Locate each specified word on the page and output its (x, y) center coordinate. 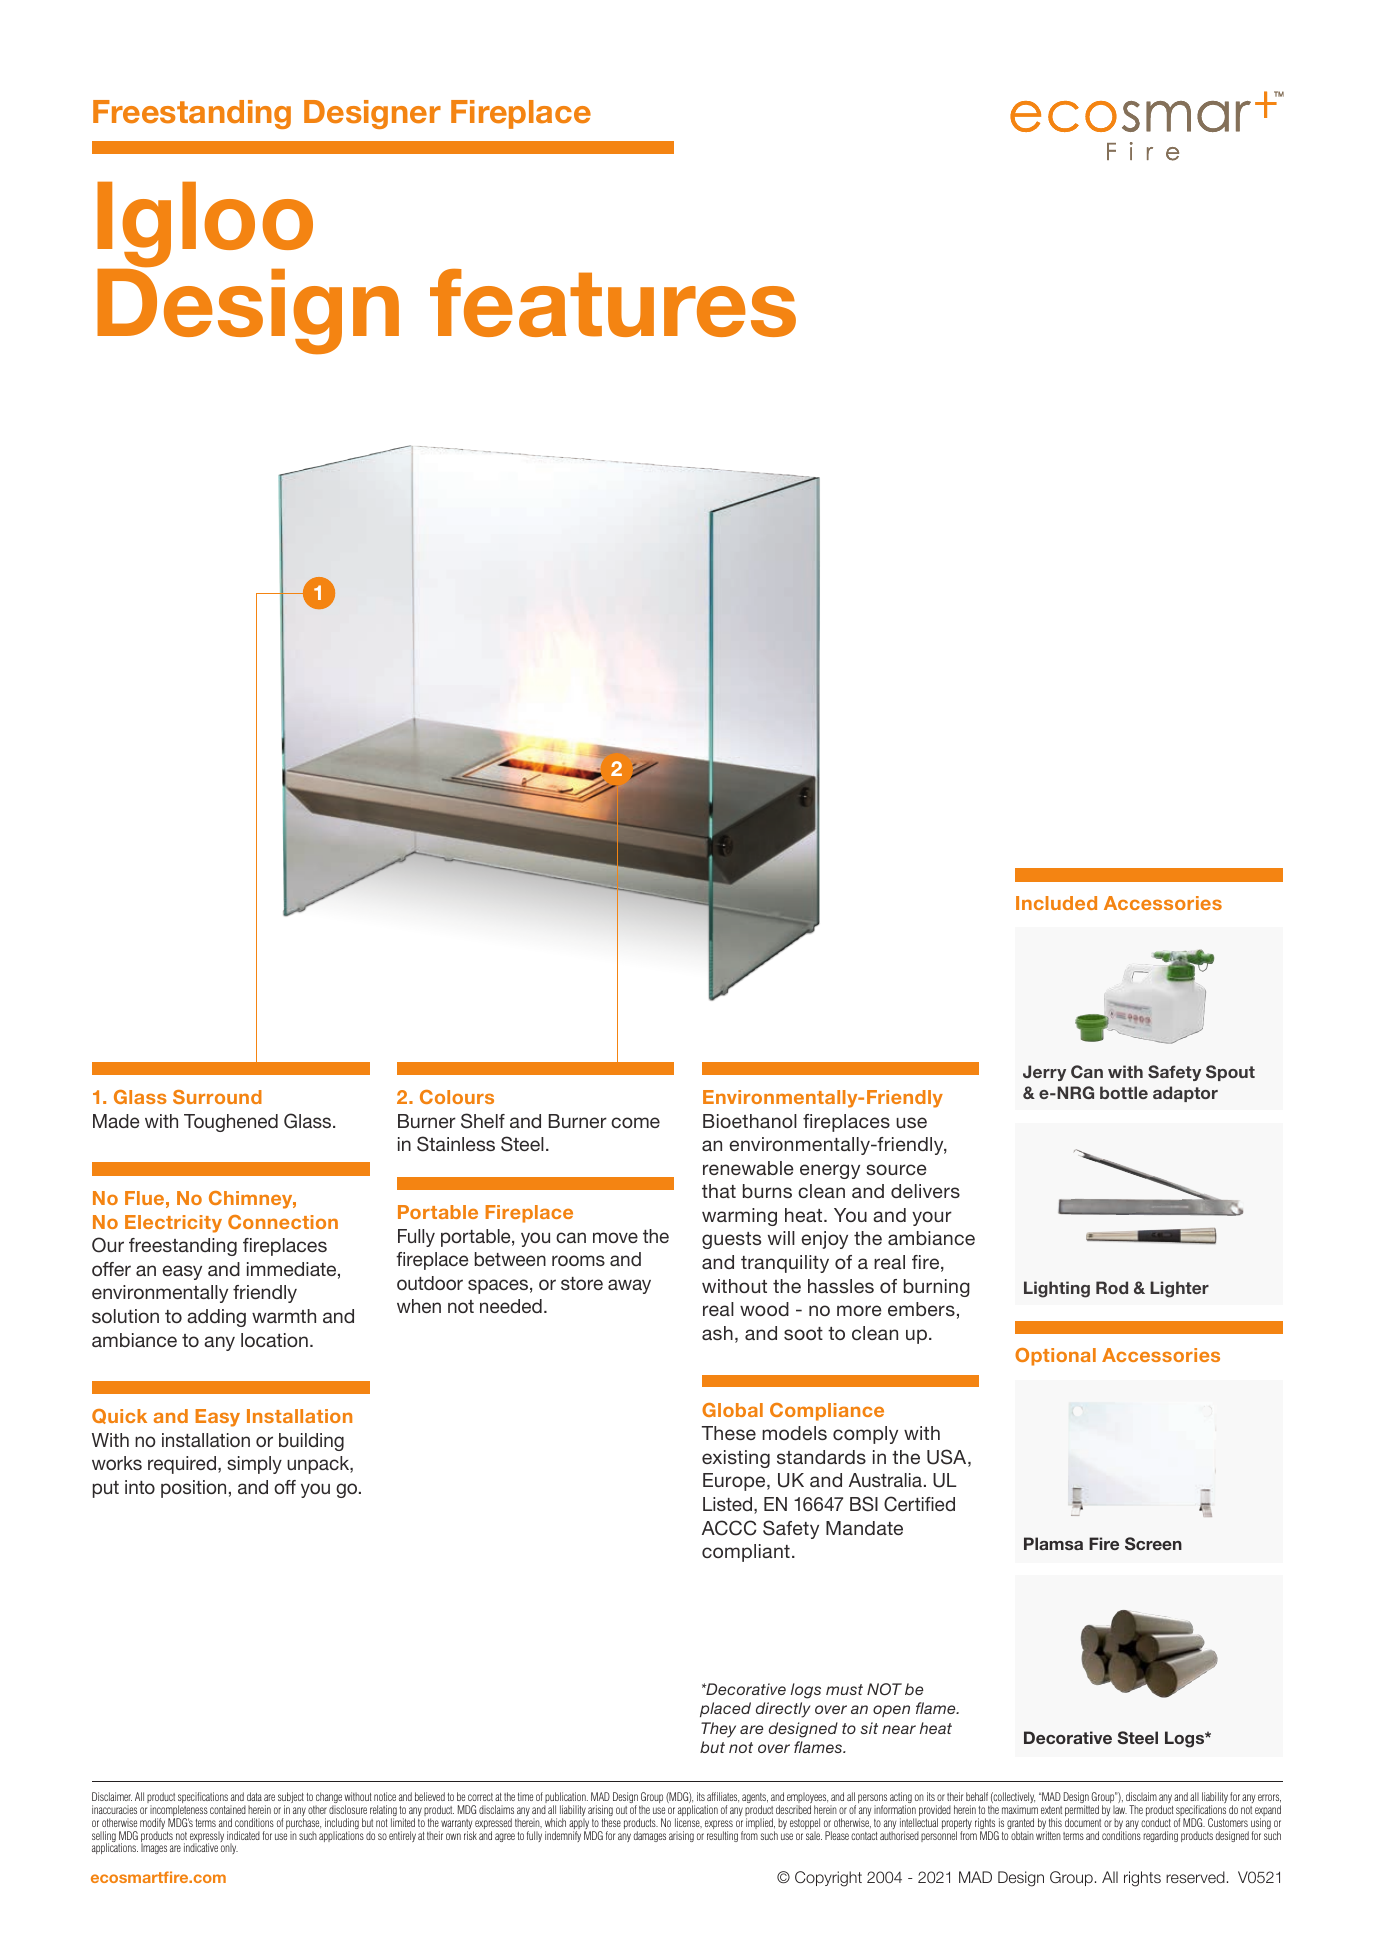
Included (1056, 903)
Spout (1230, 1073)
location (274, 1340)
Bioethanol (750, 1121)
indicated (243, 1835)
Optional (1055, 1357)
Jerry (1044, 1073)
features (613, 303)
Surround (217, 1097)
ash (717, 1333)
